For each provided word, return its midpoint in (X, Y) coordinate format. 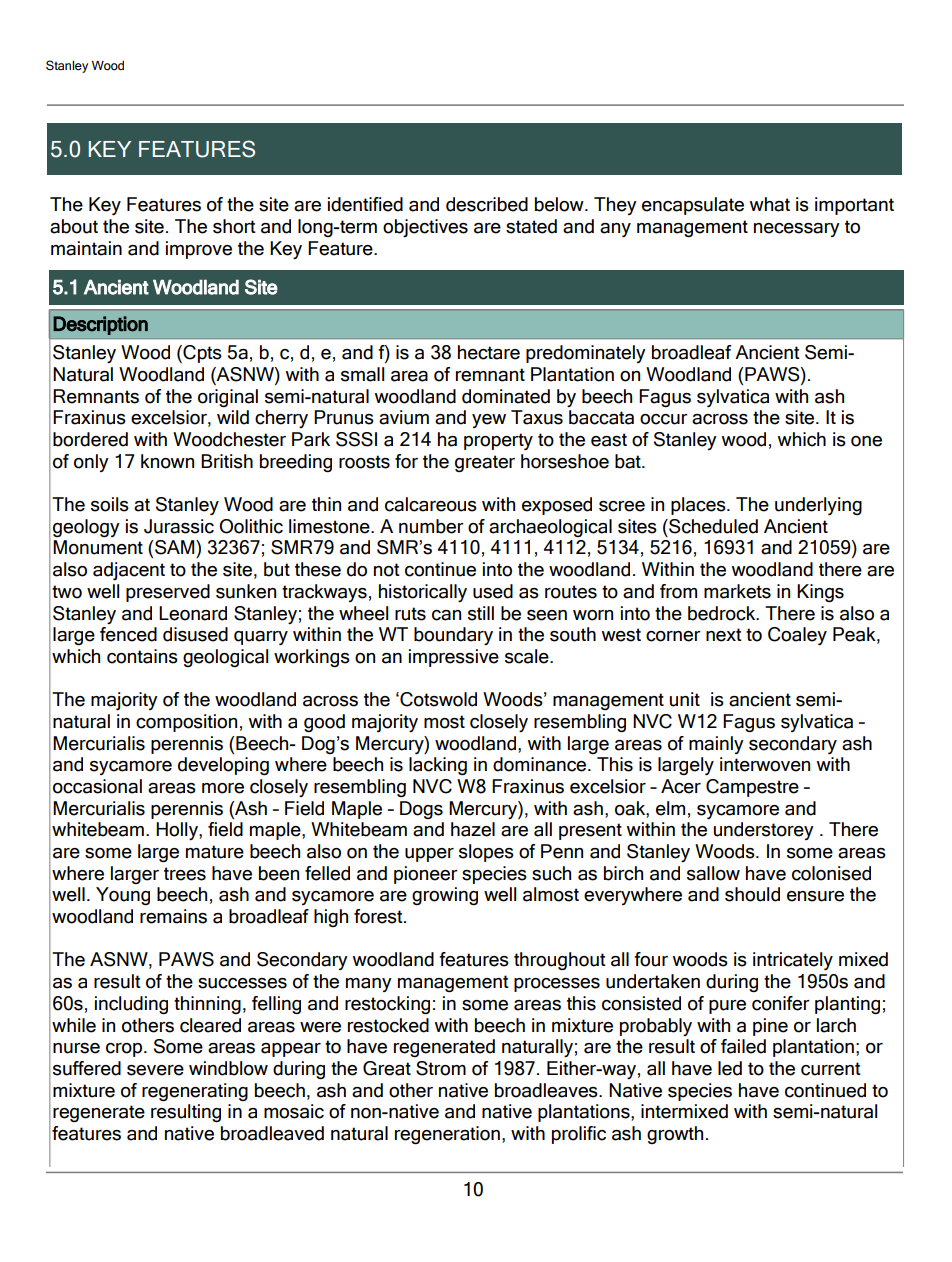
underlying (818, 506)
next (724, 635)
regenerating (195, 1092)
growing (445, 896)
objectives (425, 228)
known (167, 461)
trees (185, 874)
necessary (797, 230)
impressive (454, 658)
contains (142, 656)
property (498, 441)
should (752, 894)
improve (199, 250)
